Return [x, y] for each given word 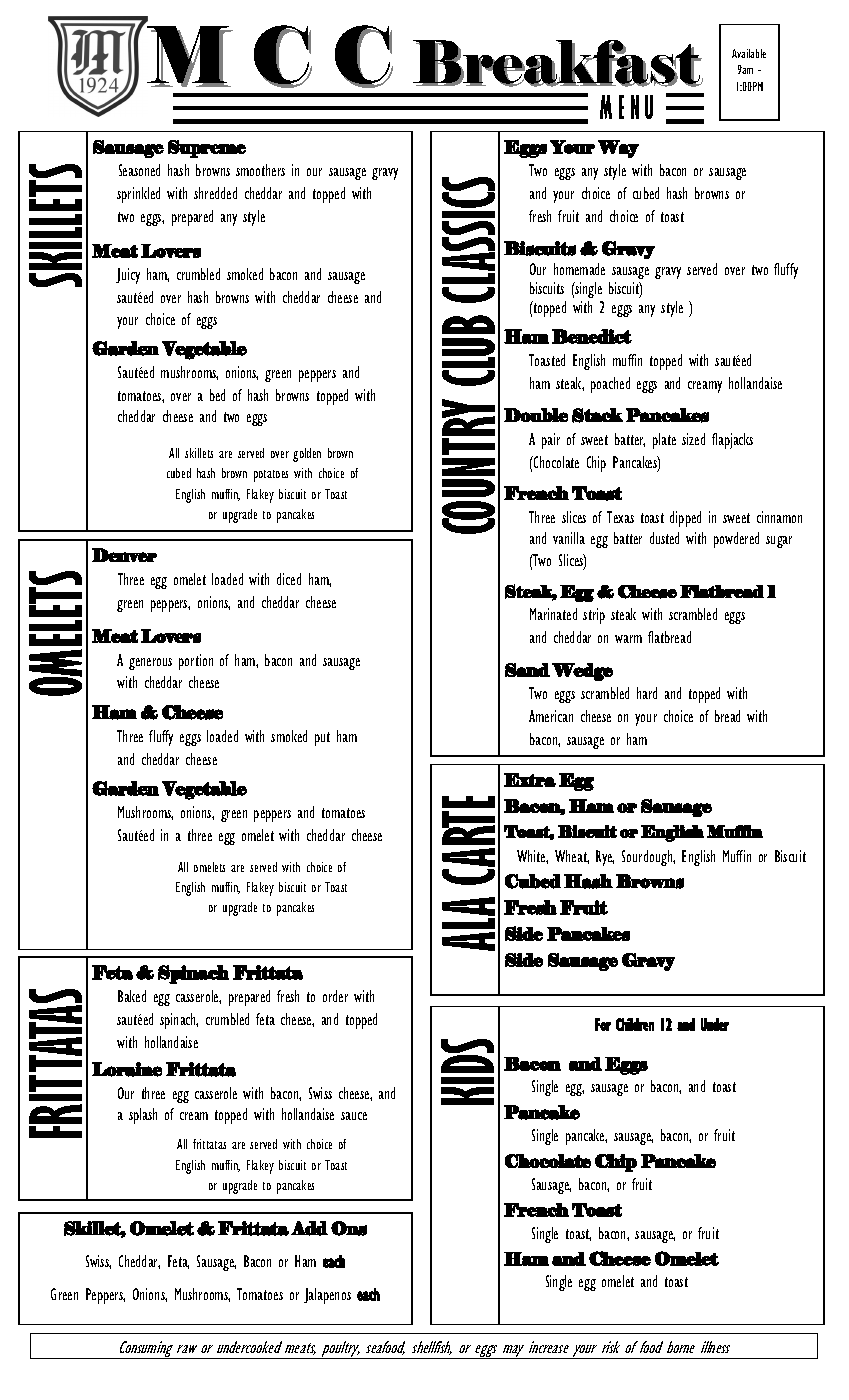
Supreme [207, 149]
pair [551, 441]
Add [309, 1228]
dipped [685, 519]
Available [749, 53]
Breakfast [558, 64]
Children [635, 1024]
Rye [605, 858]
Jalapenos [327, 1296]
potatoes [271, 476]
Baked [132, 996]
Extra [530, 780]
